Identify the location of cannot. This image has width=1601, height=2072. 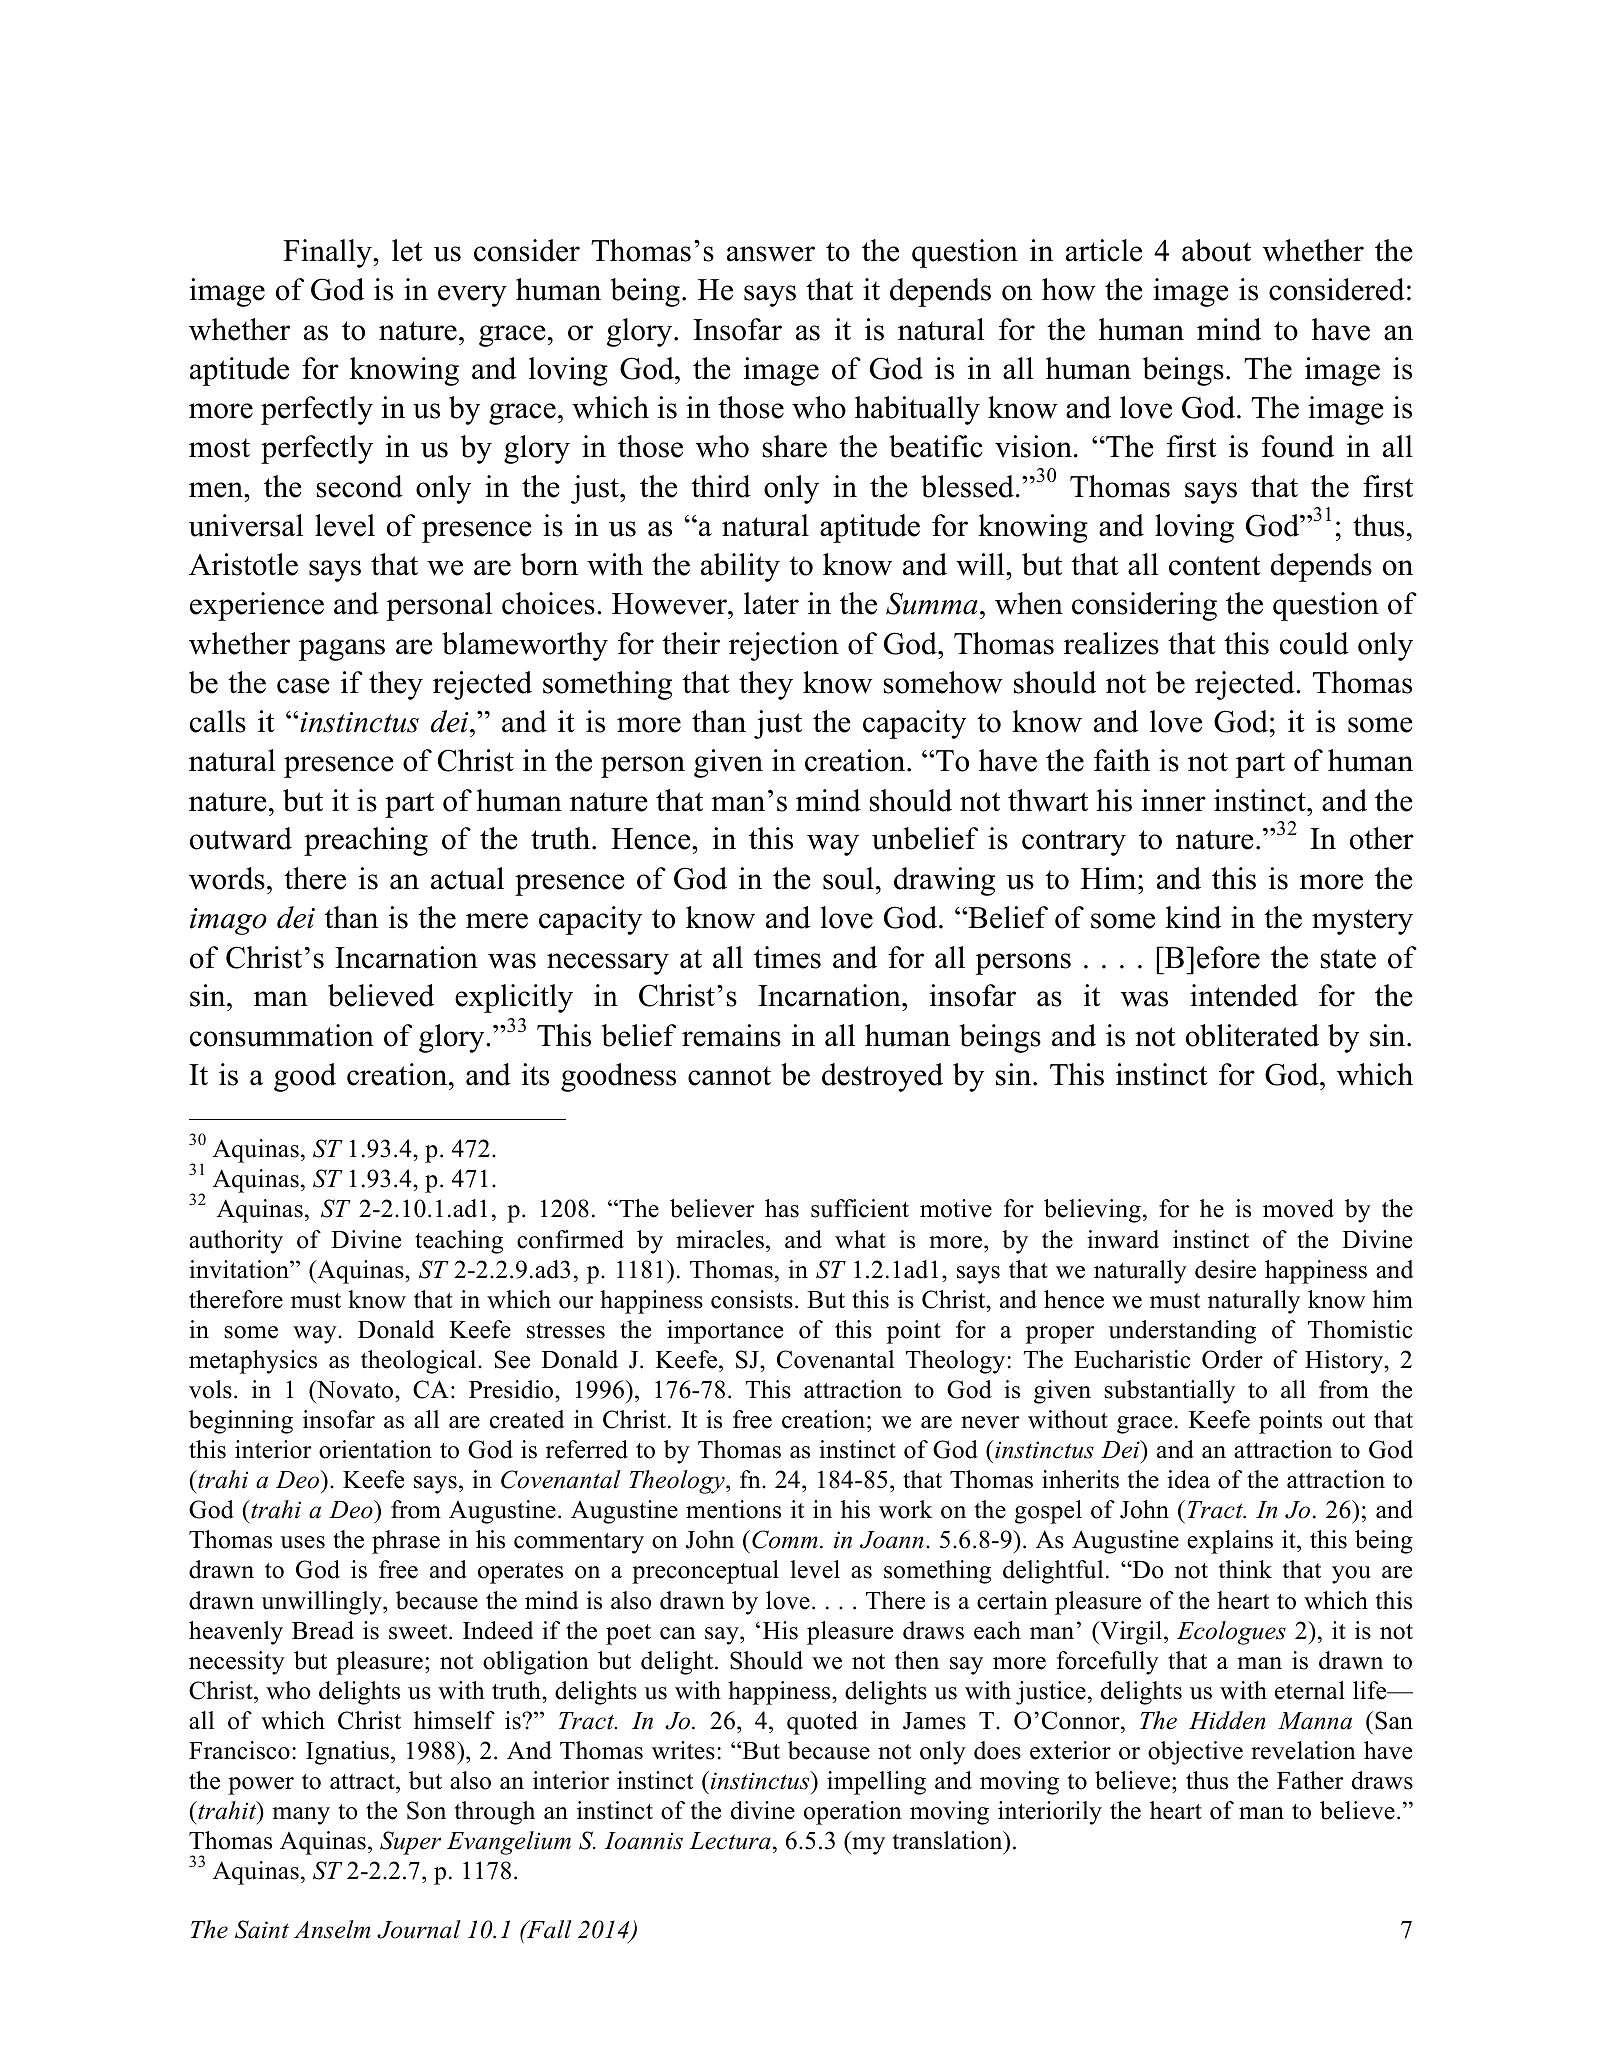
(729, 1076).
